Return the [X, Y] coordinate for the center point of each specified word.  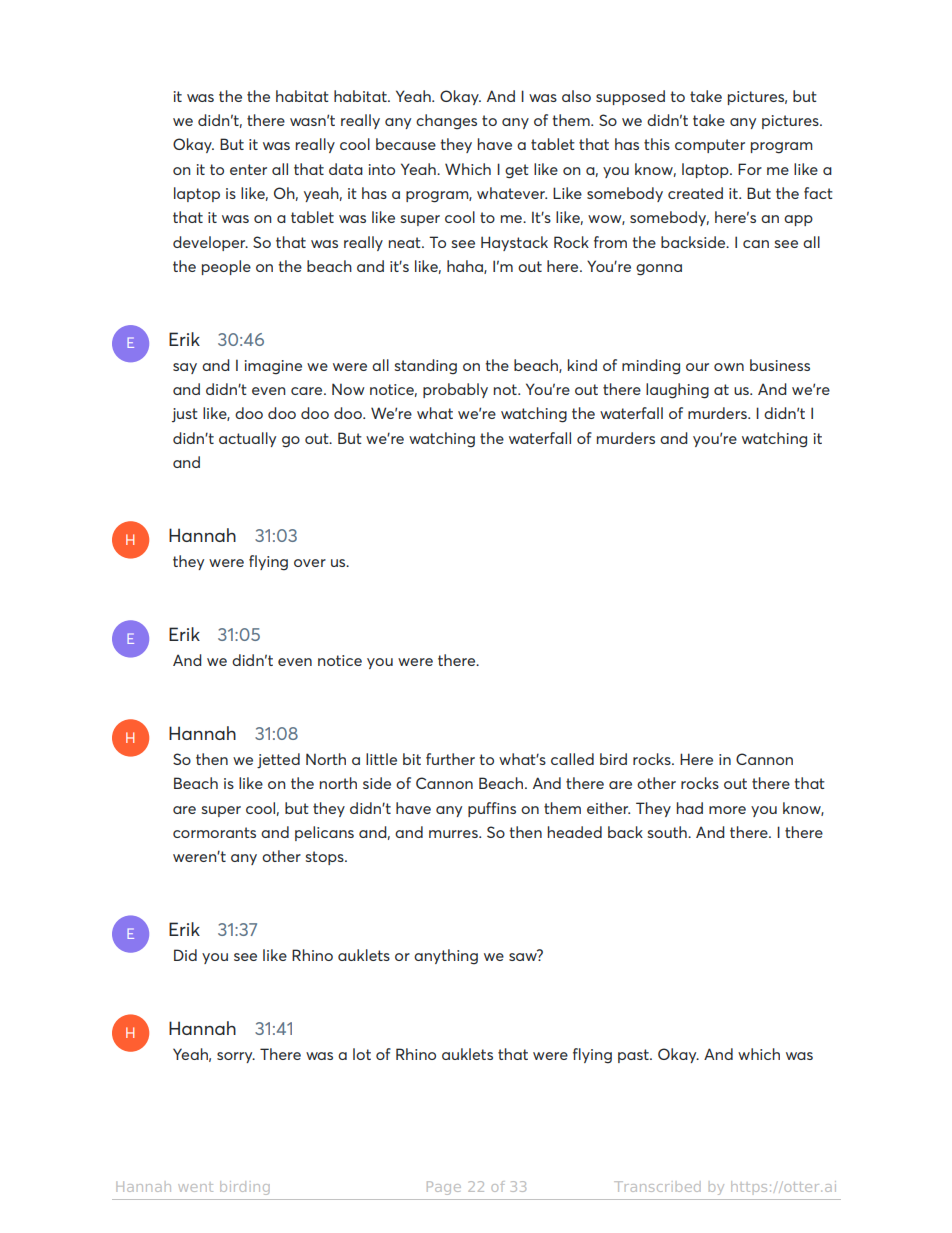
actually [247, 439]
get [517, 171]
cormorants [214, 832]
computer [710, 146]
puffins [492, 809]
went [195, 1187]
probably [455, 390]
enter [248, 169]
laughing [677, 391]
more [727, 810]
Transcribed [657, 1186]
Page [444, 1188]
